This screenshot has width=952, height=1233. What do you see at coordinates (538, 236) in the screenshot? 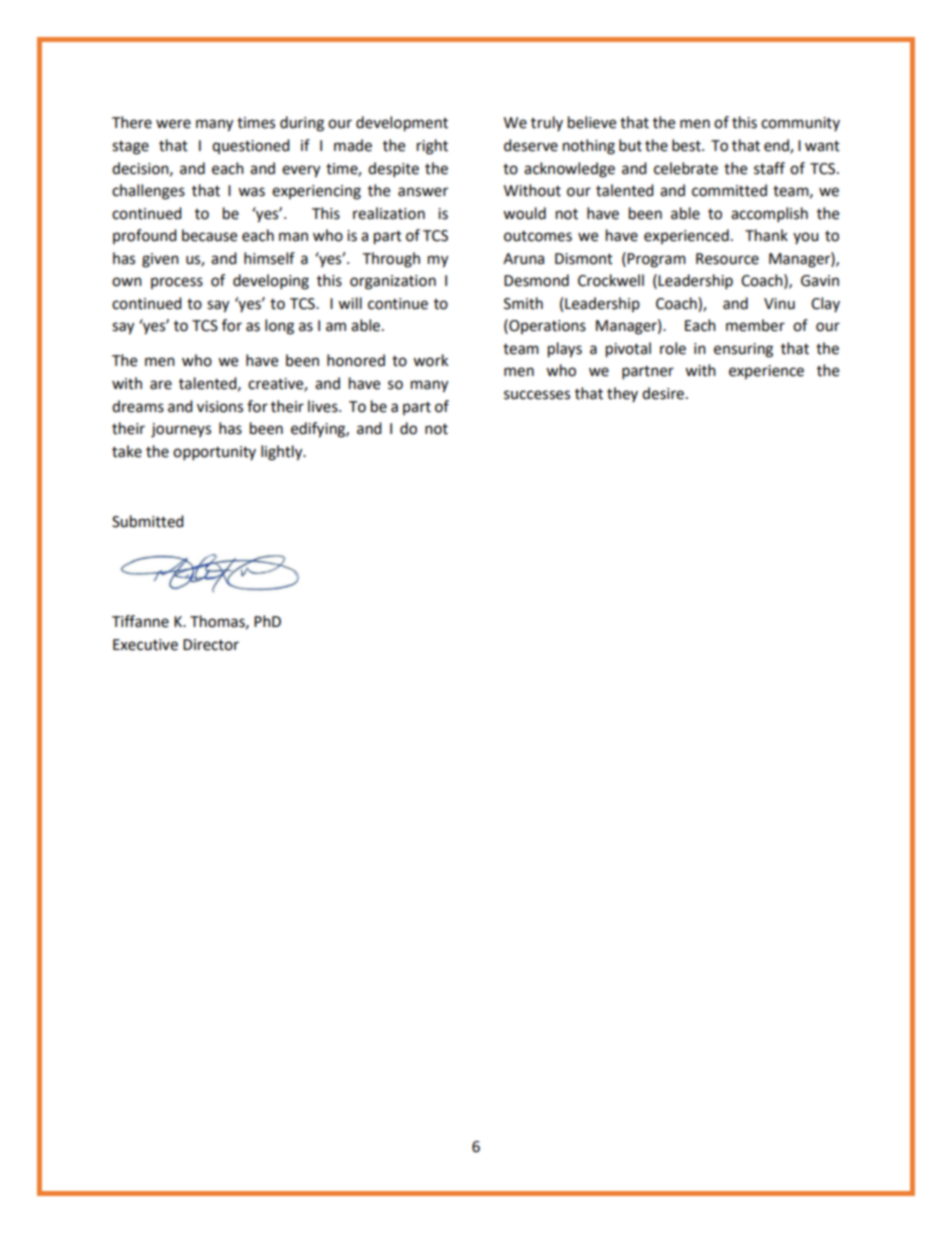
I see `outcomes` at bounding box center [538, 236].
